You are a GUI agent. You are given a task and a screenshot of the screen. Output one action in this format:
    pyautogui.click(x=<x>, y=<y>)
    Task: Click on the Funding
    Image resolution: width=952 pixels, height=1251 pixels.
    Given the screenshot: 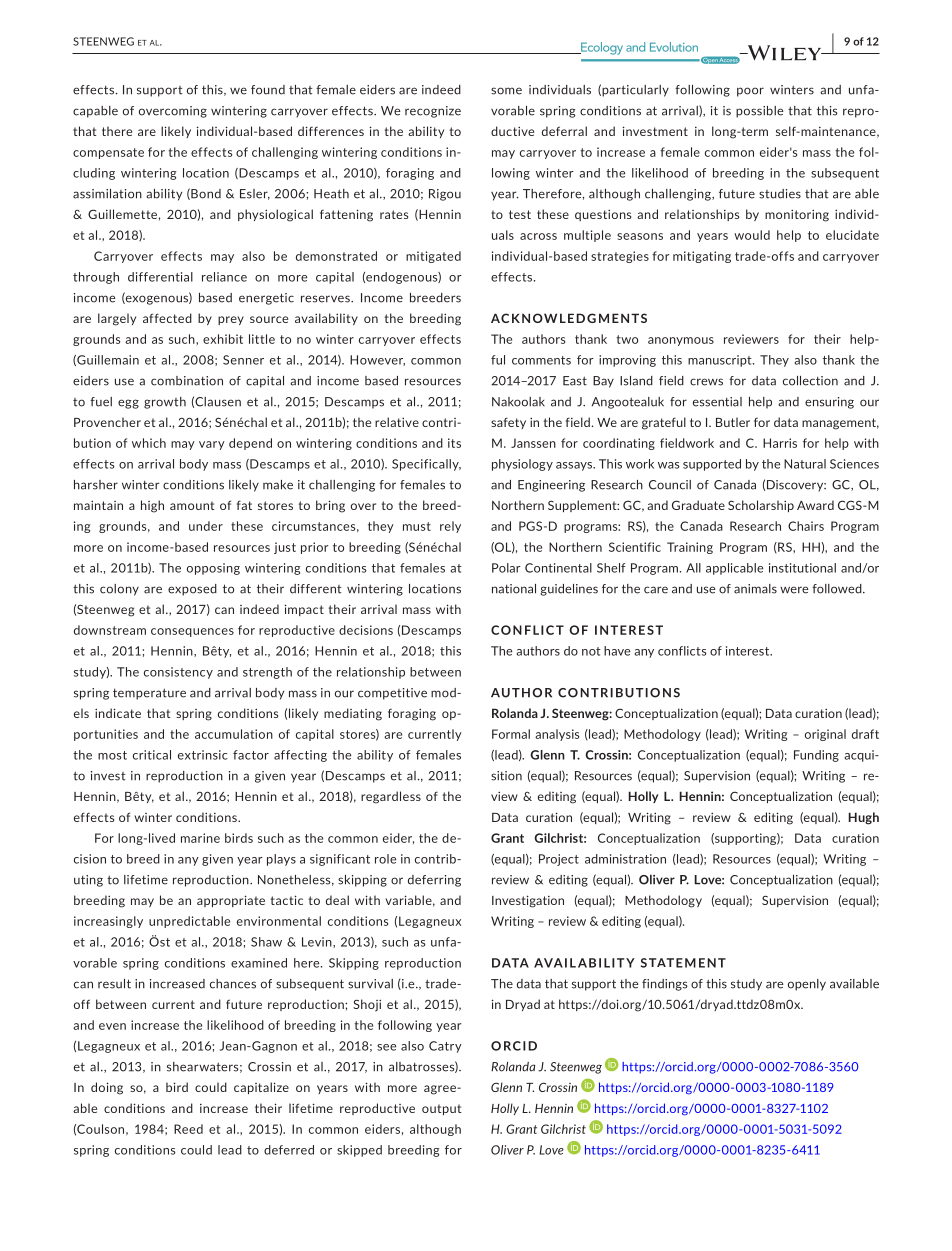 What is the action you would take?
    pyautogui.click(x=816, y=756)
